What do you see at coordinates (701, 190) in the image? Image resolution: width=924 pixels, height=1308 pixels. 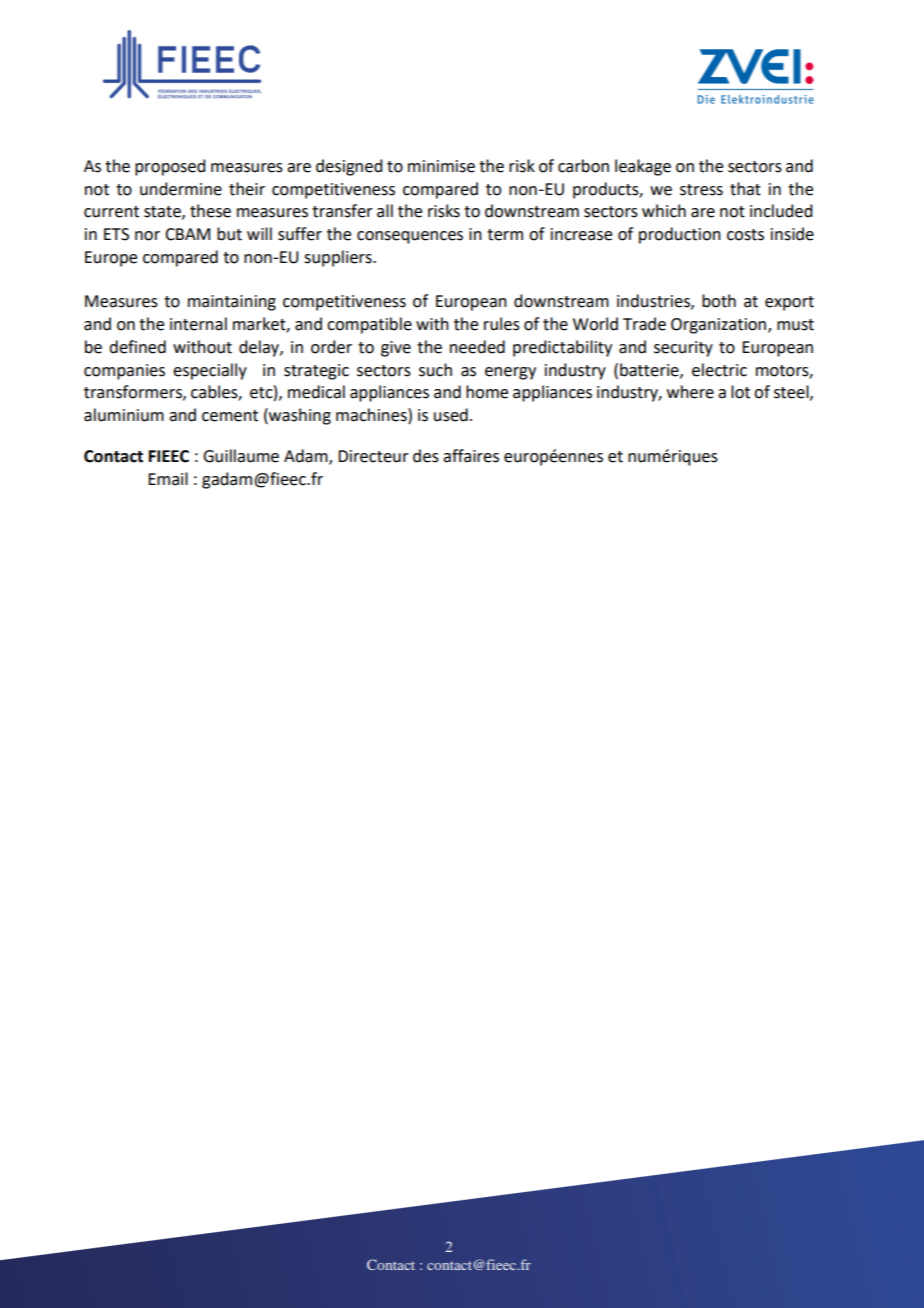 I see `stress` at bounding box center [701, 190].
